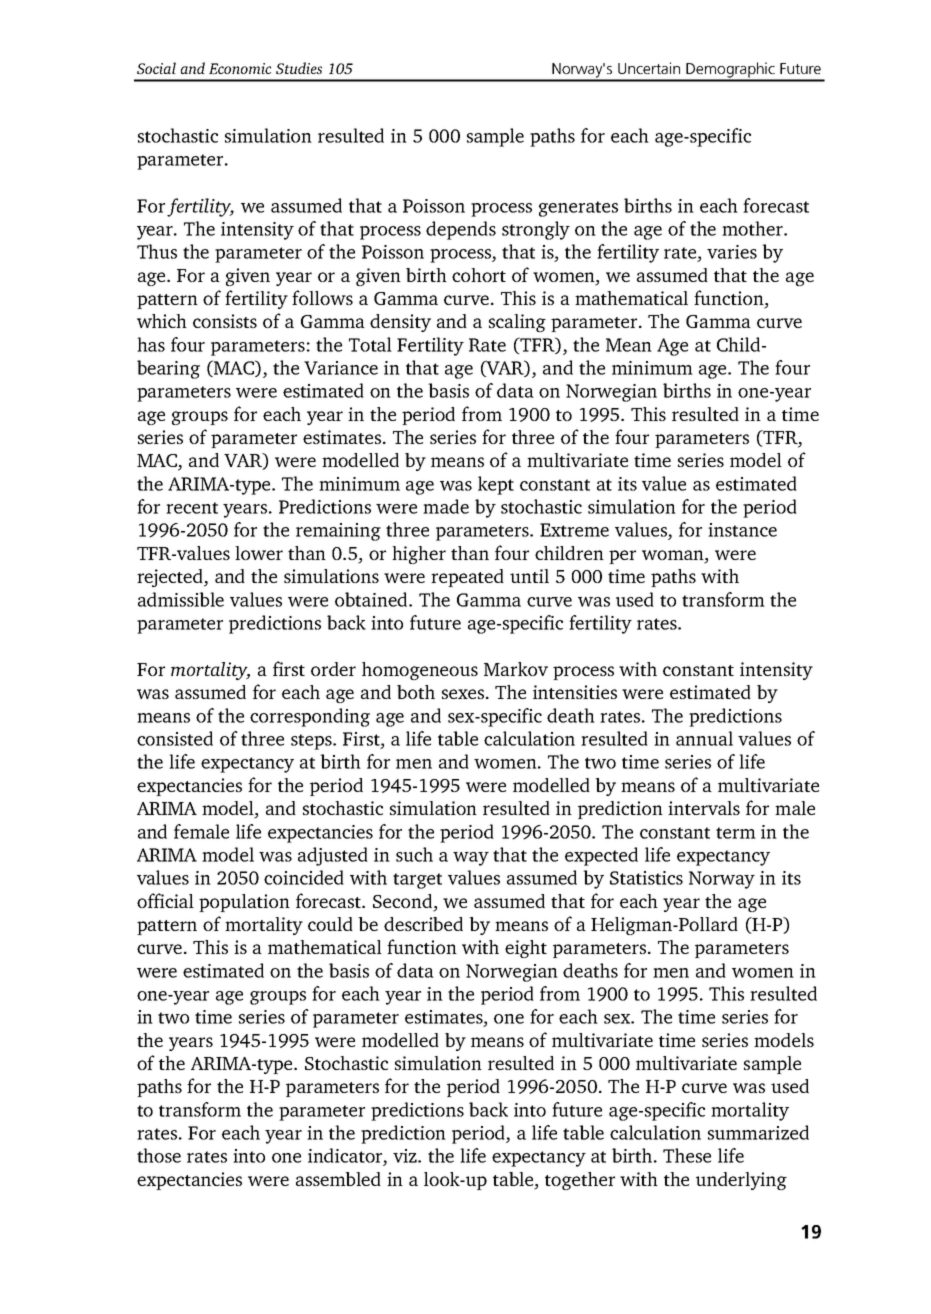  Describe the element at coordinates (240, 68) in the screenshot. I see `Economic` at that location.
